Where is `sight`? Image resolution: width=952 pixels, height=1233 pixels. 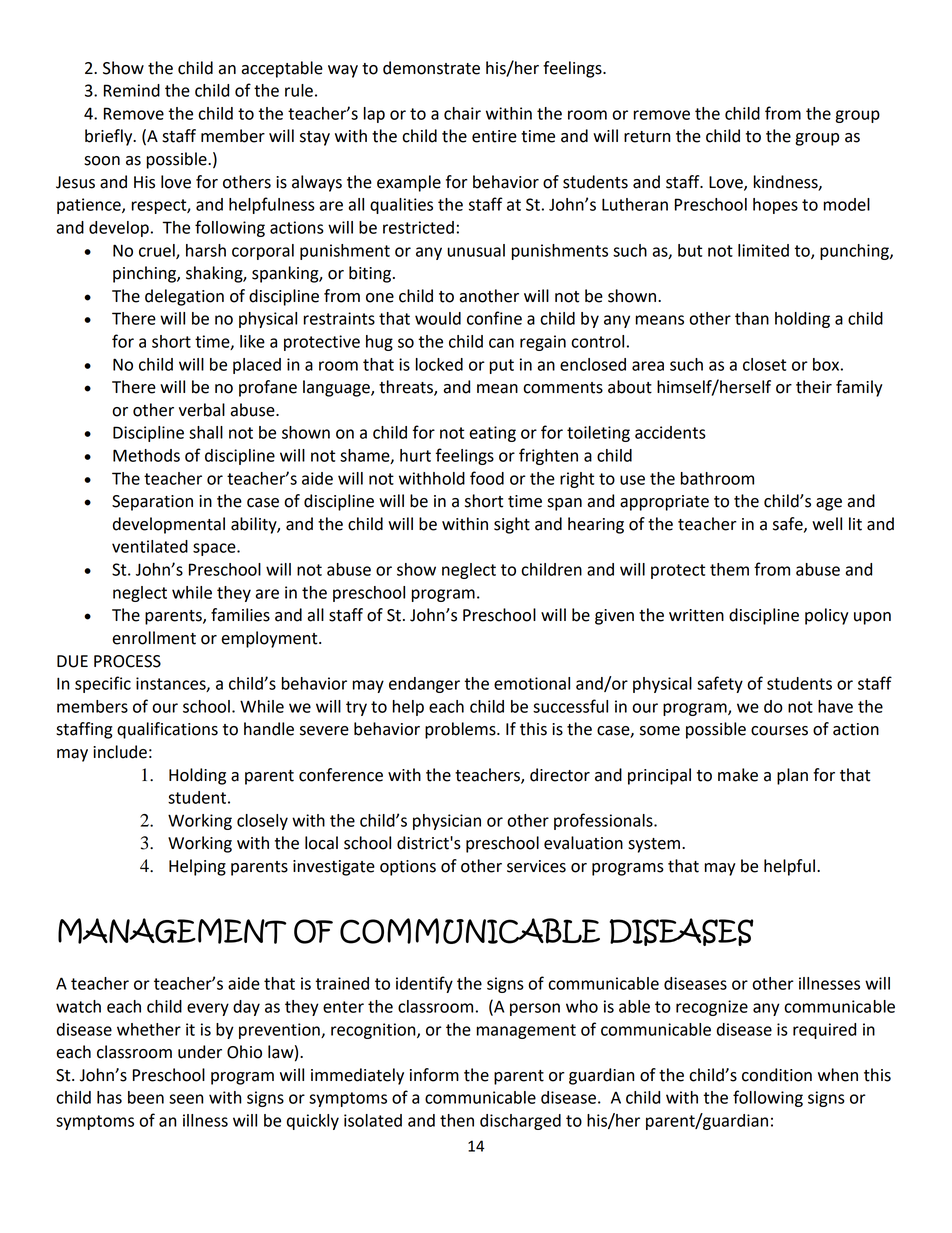 sight is located at coordinates (512, 525).
